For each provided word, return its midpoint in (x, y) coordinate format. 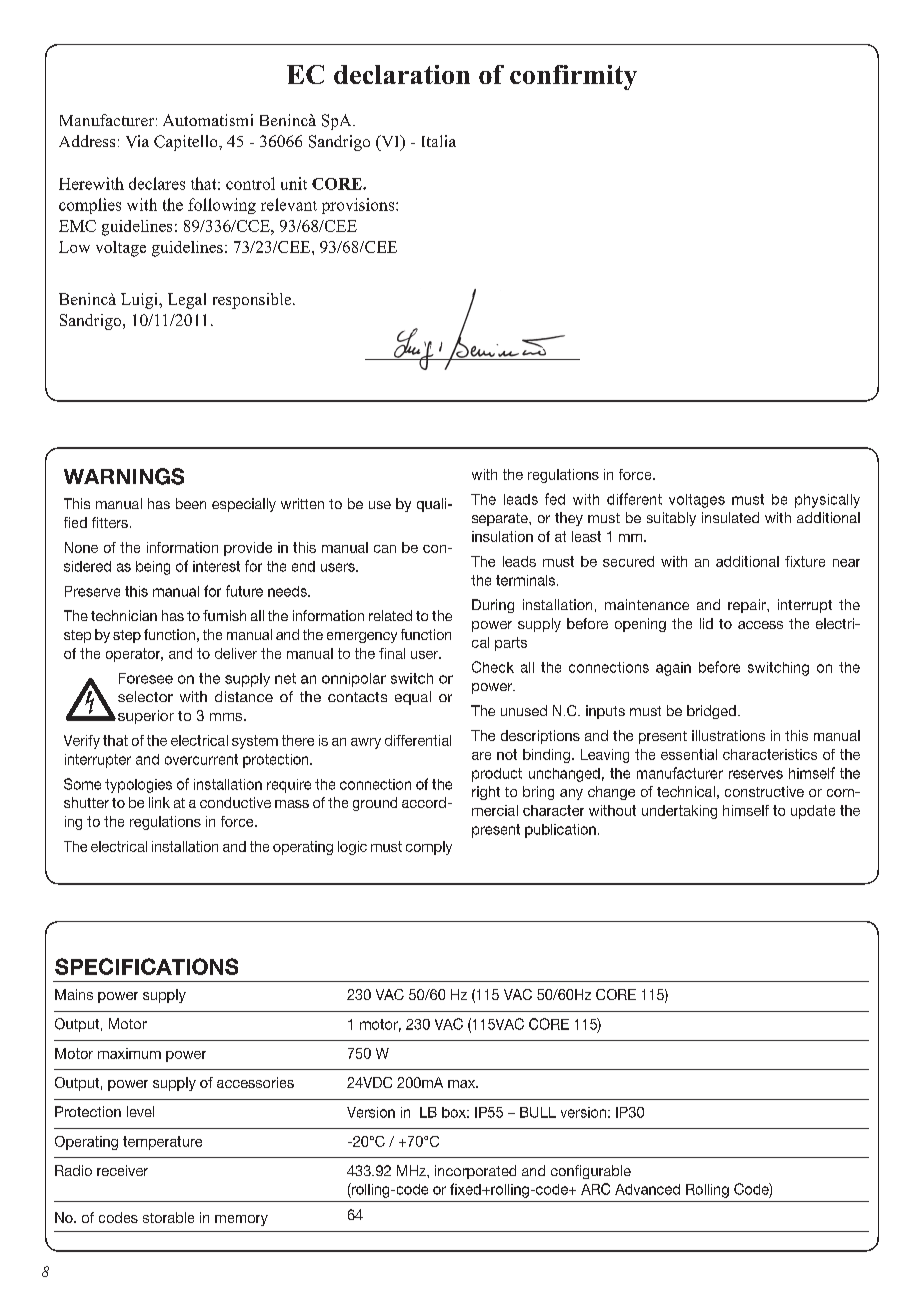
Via (137, 141)
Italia (439, 141)
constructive (764, 791)
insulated (730, 517)
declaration (402, 74)
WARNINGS (124, 476)
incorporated (475, 1172)
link (159, 802)
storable (168, 1217)
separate (501, 519)
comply (429, 848)
